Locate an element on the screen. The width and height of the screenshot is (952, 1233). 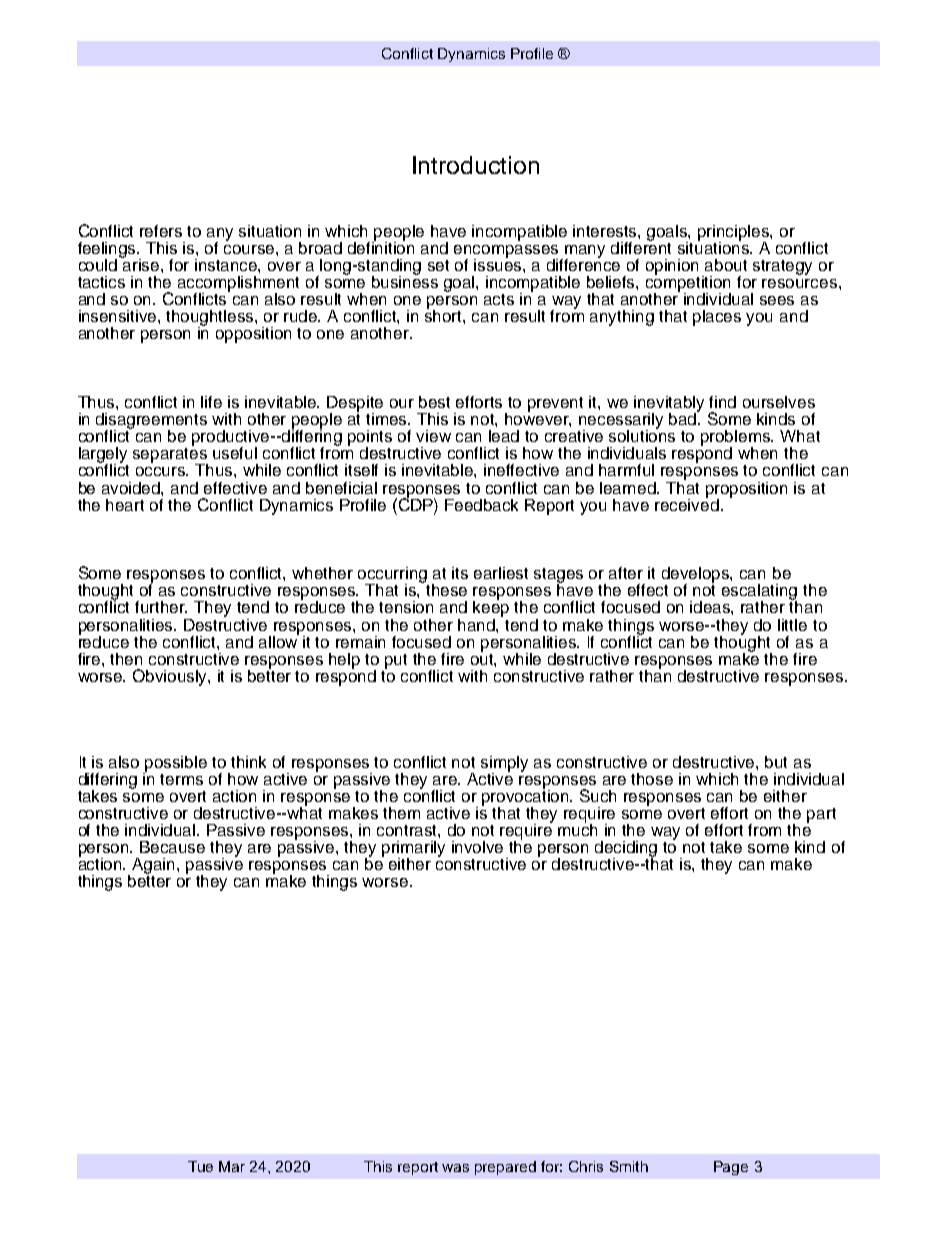
put is located at coordinates (396, 661).
